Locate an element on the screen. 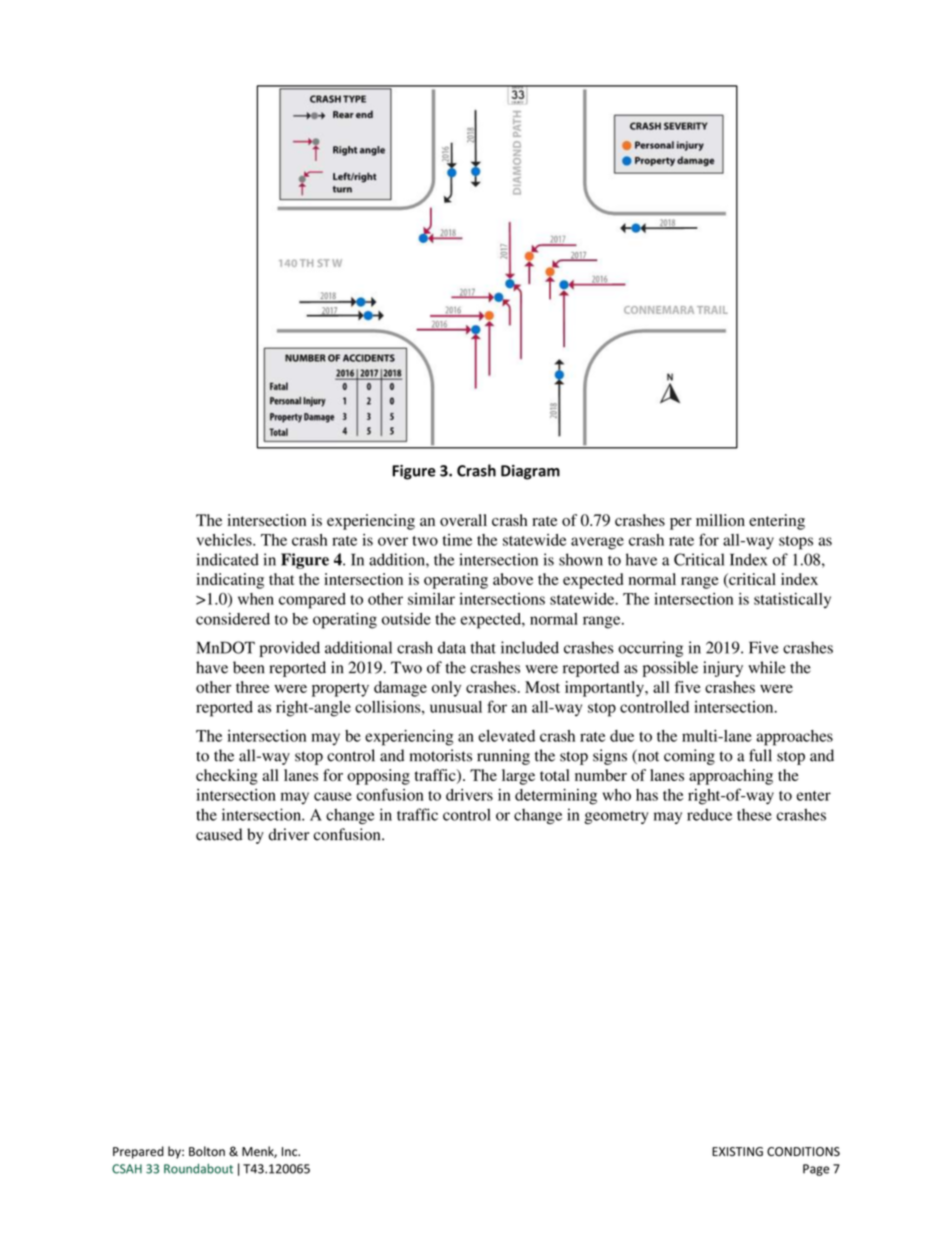 This screenshot has height=1233, width=952. Bolton is located at coordinates (207, 1151).
